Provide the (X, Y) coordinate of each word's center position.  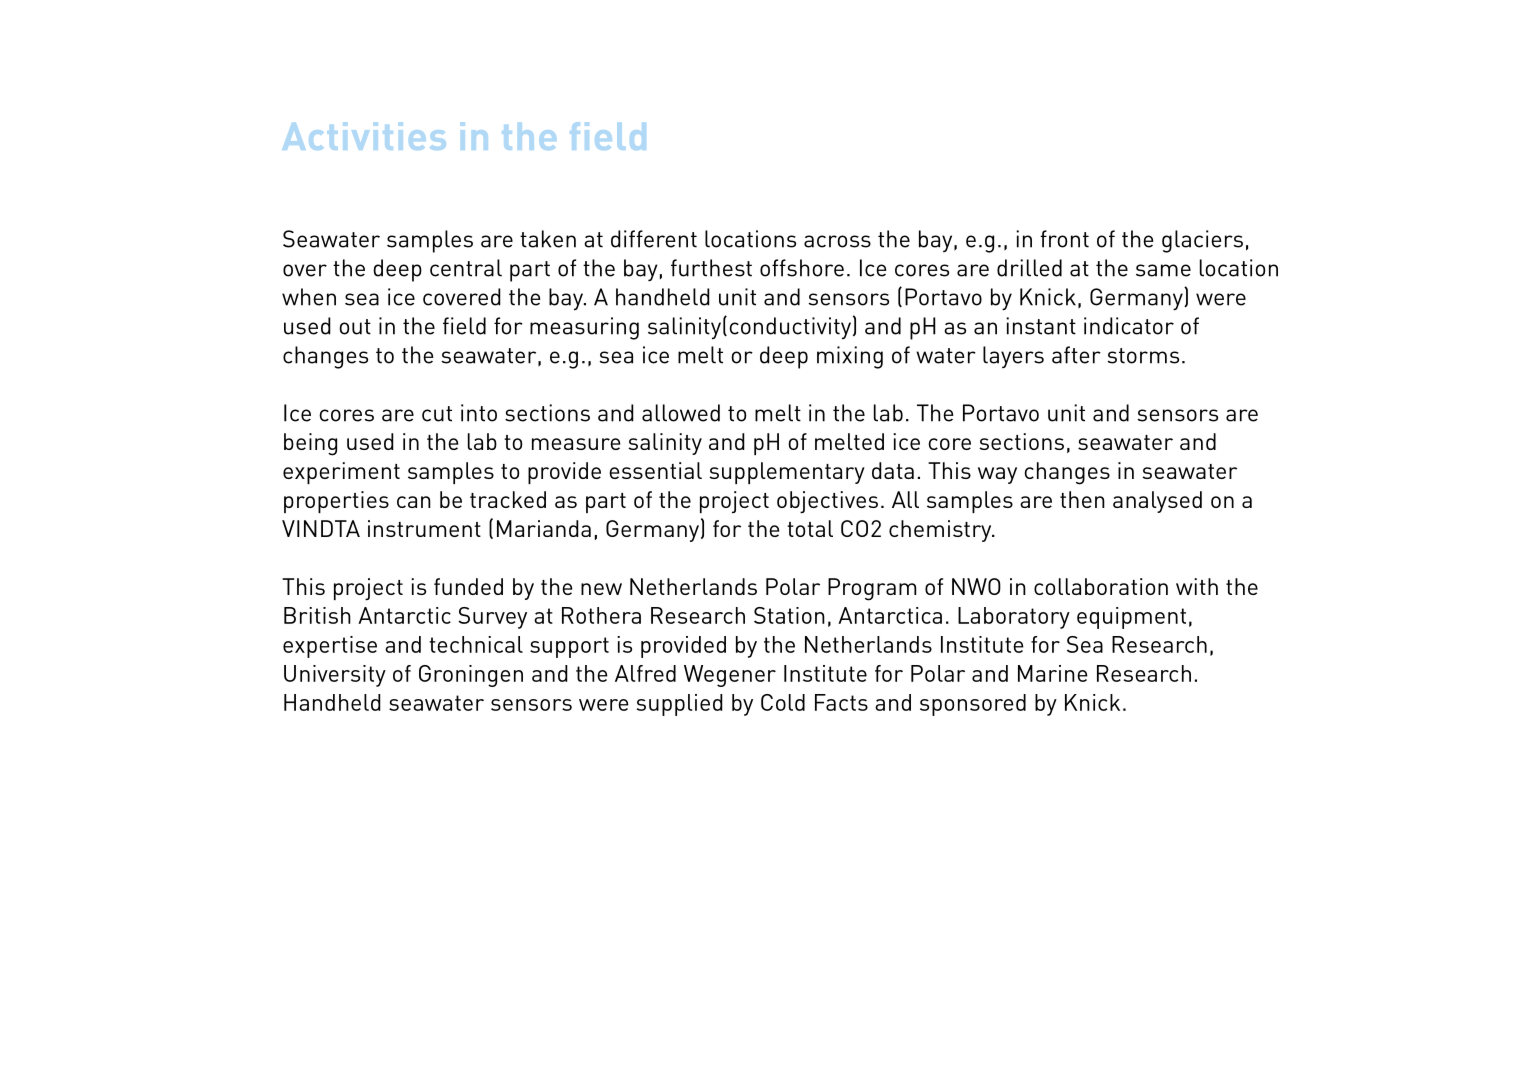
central (466, 268)
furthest (711, 268)
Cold (783, 702)
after (1076, 355)
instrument (424, 528)
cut (437, 414)
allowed (681, 413)
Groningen (471, 676)
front (1064, 239)
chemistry (941, 531)
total (810, 528)
